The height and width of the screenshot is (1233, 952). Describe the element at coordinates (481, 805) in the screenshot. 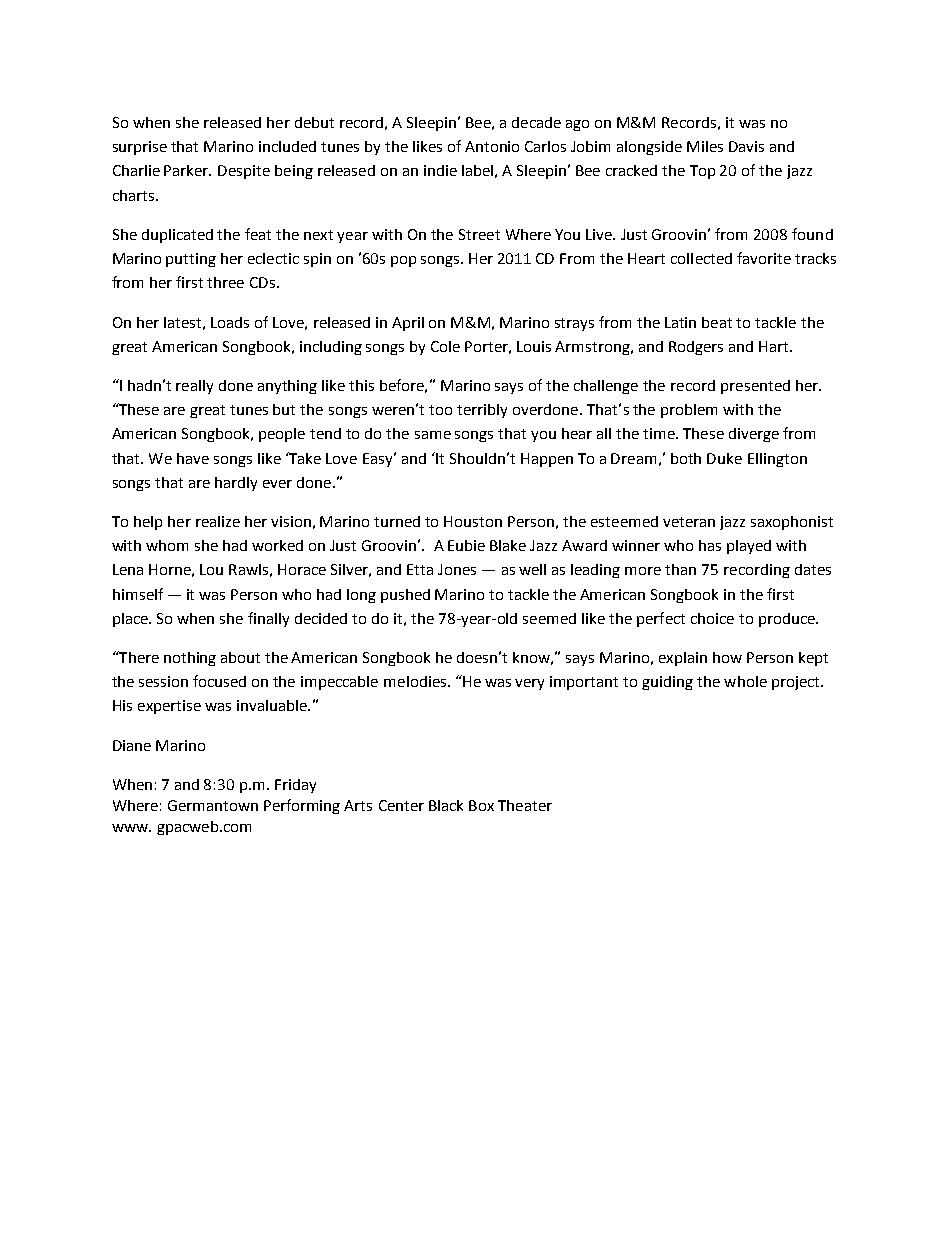

I see `Box` at that location.
